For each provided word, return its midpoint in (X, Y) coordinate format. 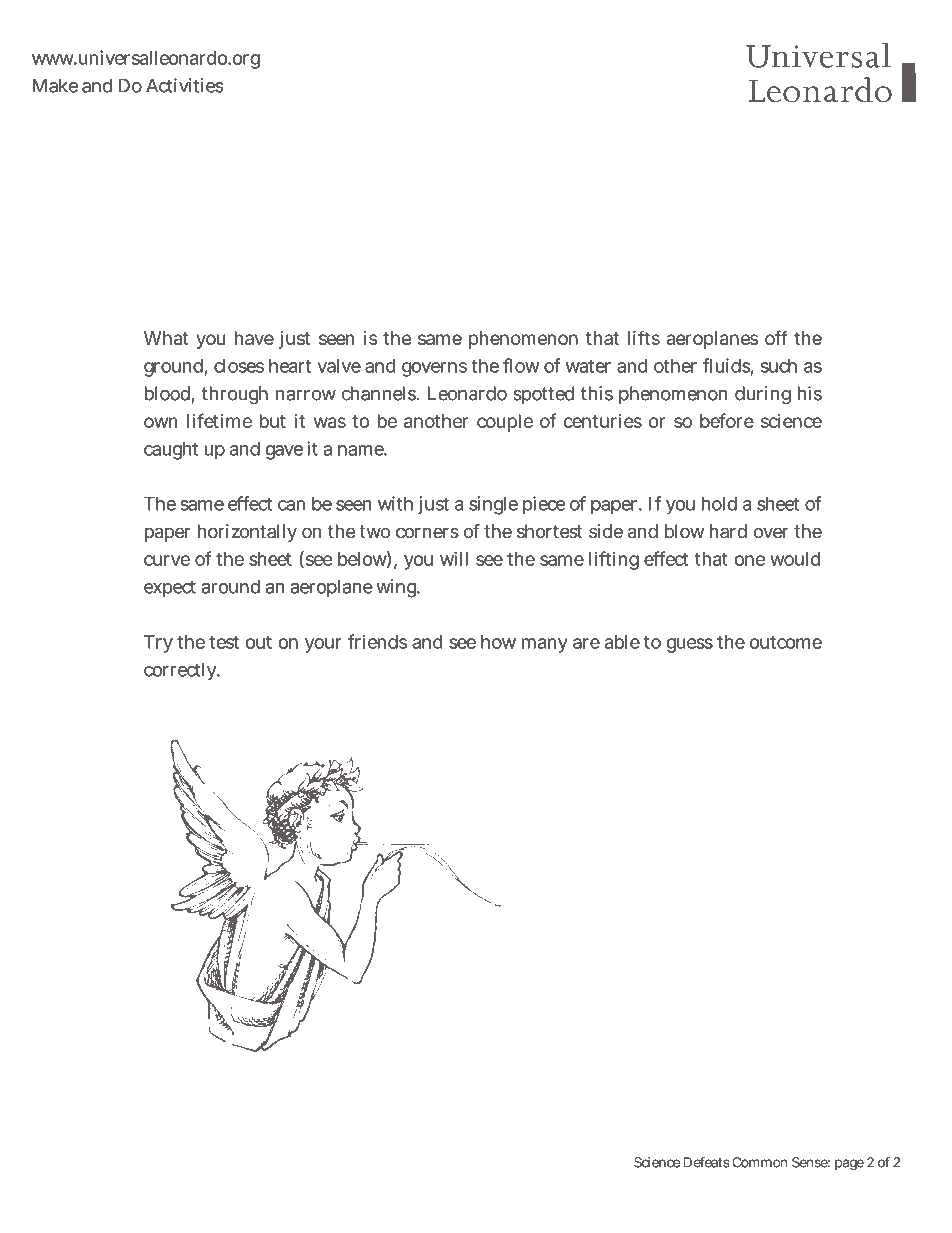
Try (158, 644)
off (776, 337)
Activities (185, 85)
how (498, 642)
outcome (786, 642)
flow (521, 365)
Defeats (706, 1162)
